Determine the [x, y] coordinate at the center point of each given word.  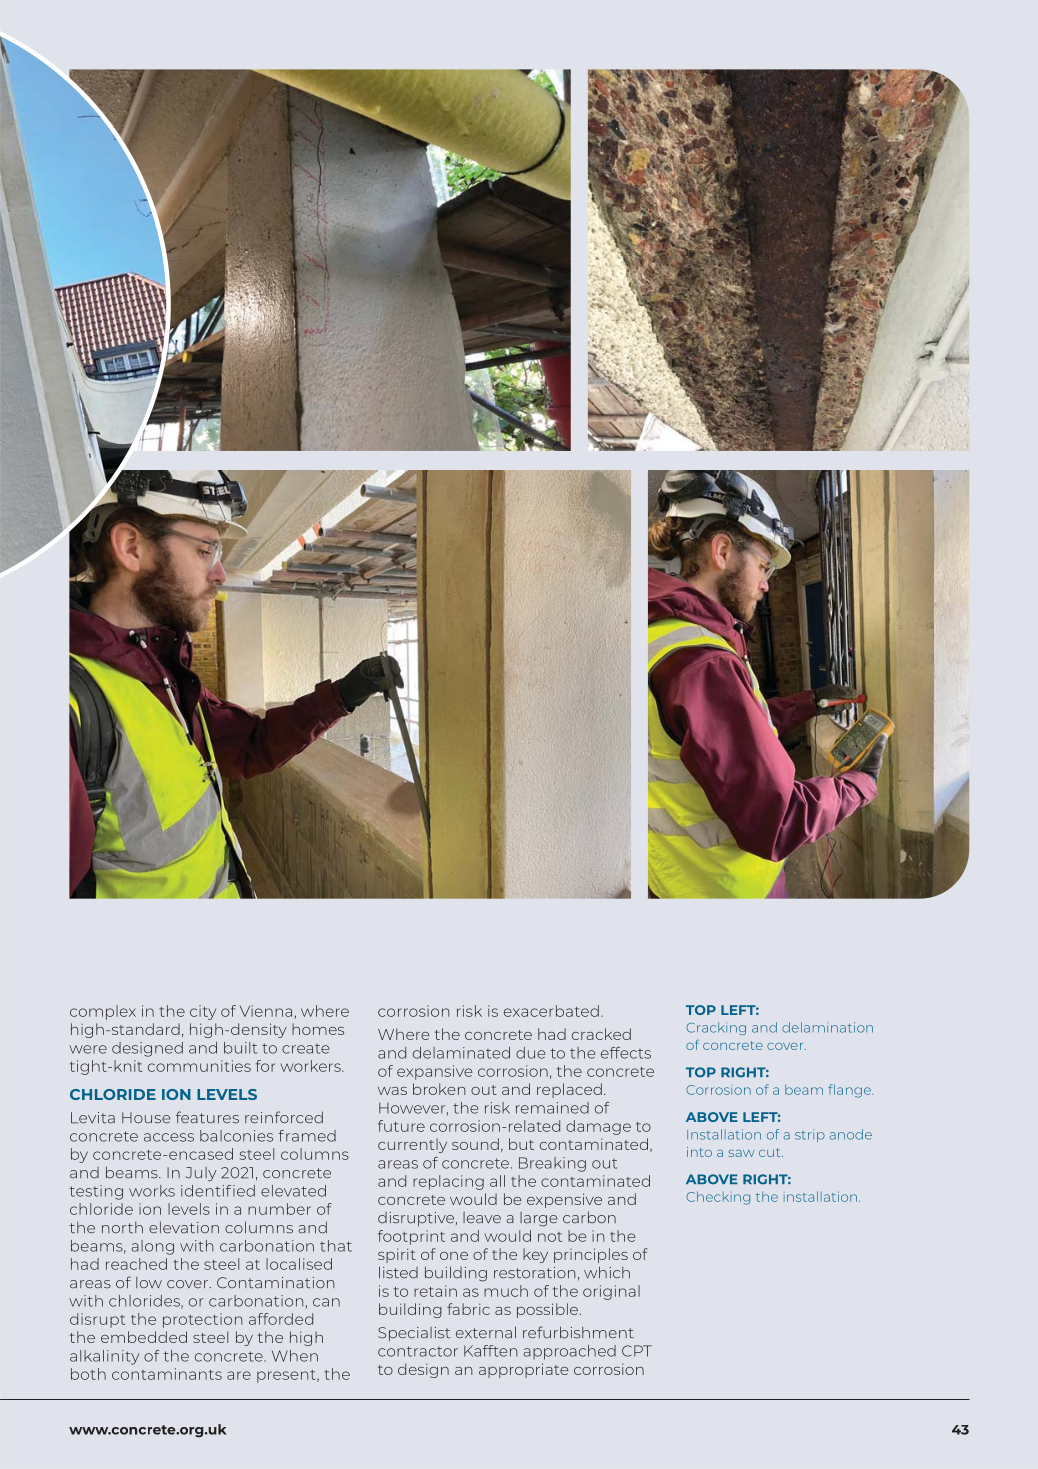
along [152, 1247]
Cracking [716, 1028]
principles [591, 1255]
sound [475, 1144]
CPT [637, 1351]
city [203, 1012]
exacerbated [551, 1011]
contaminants [167, 1374]
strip [810, 1135]
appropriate [524, 1370]
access [169, 1137]
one [454, 1256]
